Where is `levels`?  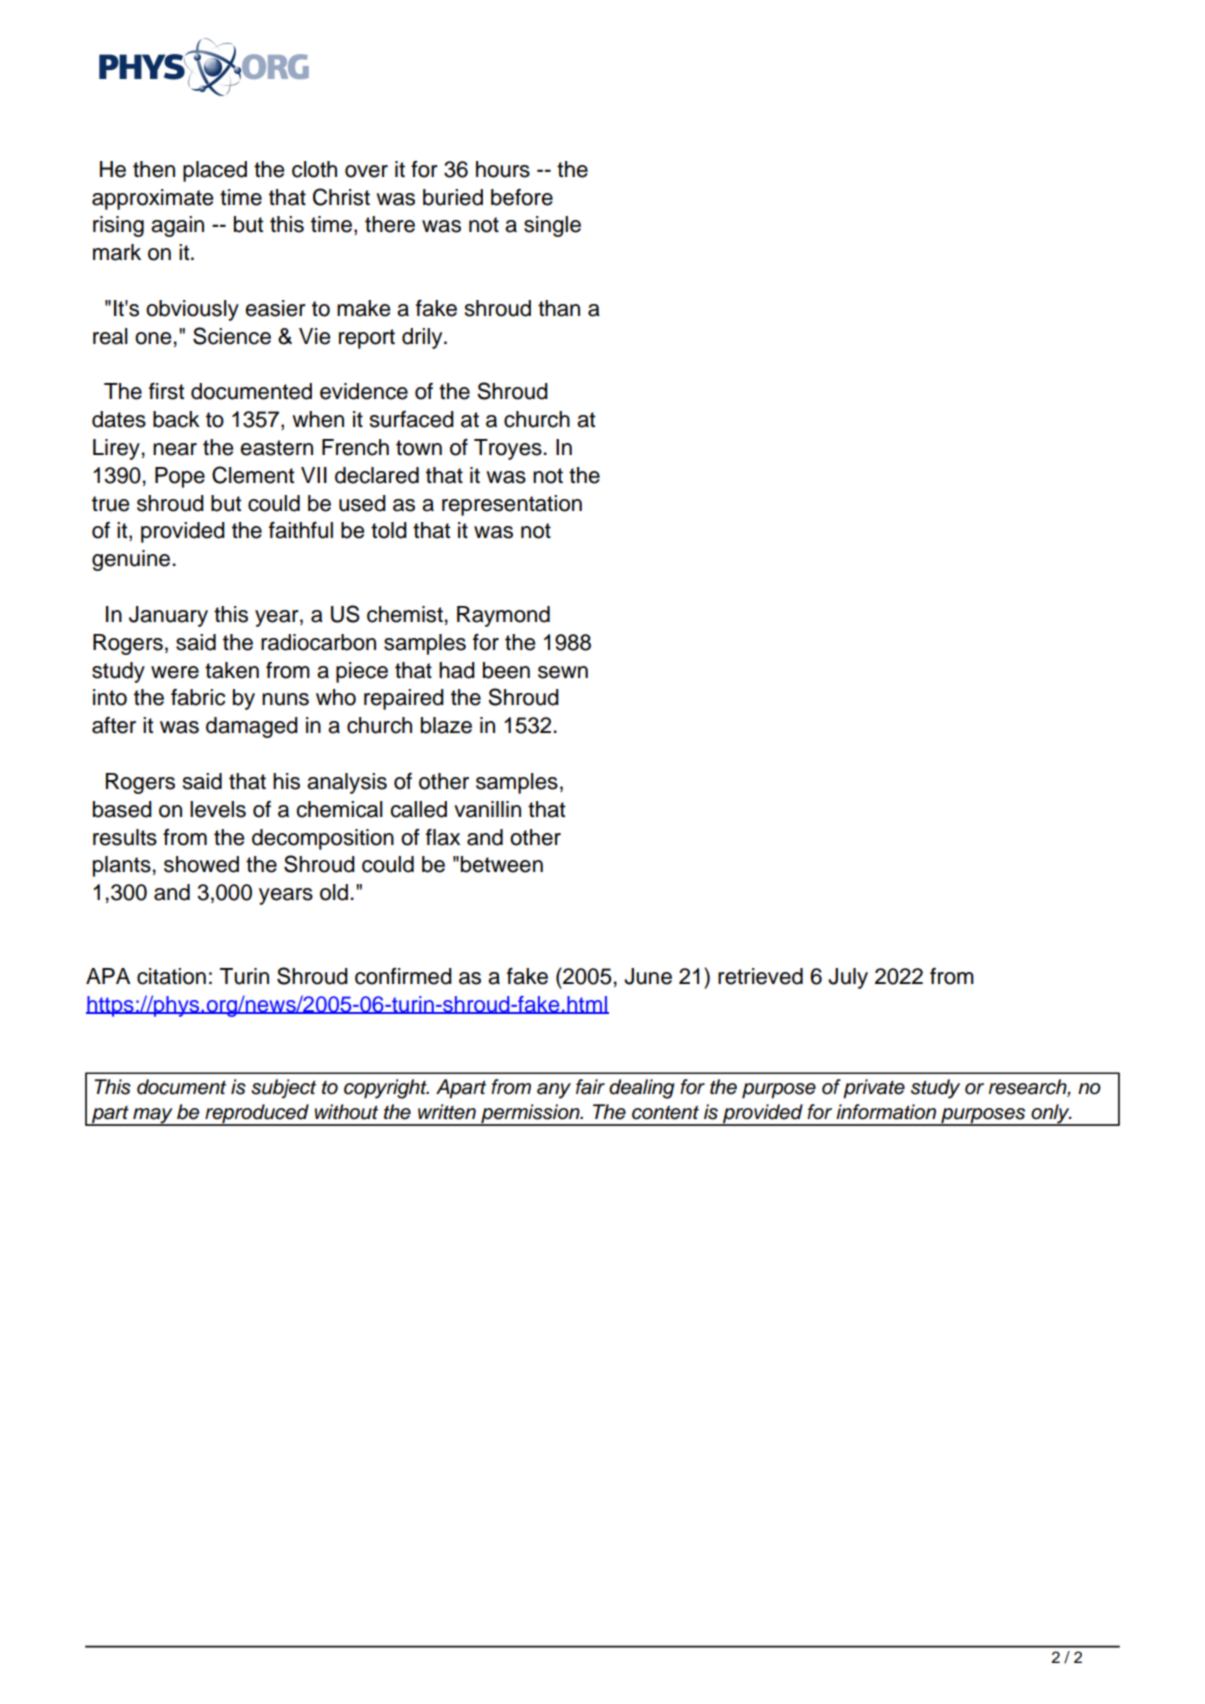
levels is located at coordinates (218, 809).
